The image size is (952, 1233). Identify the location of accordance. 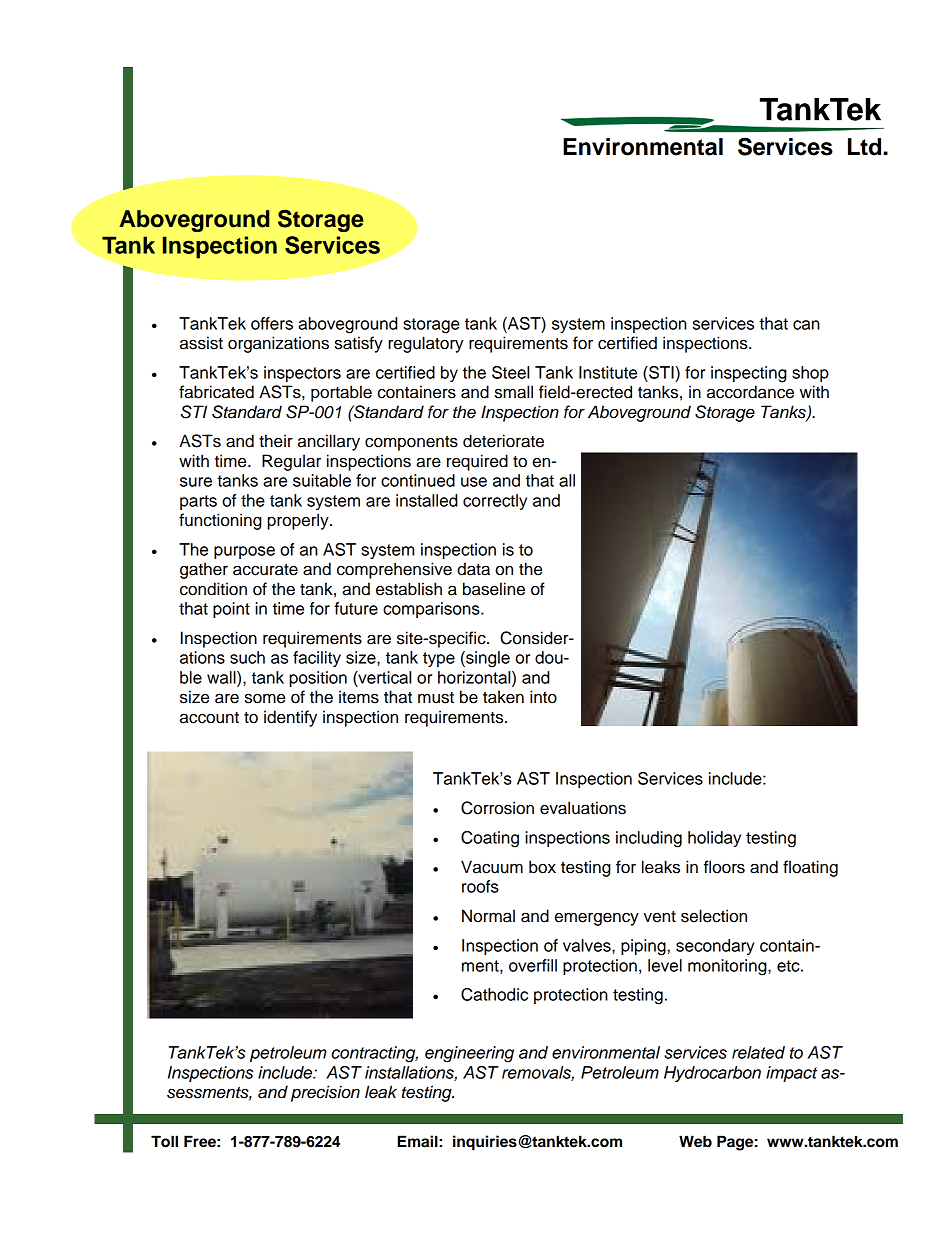
(750, 392).
